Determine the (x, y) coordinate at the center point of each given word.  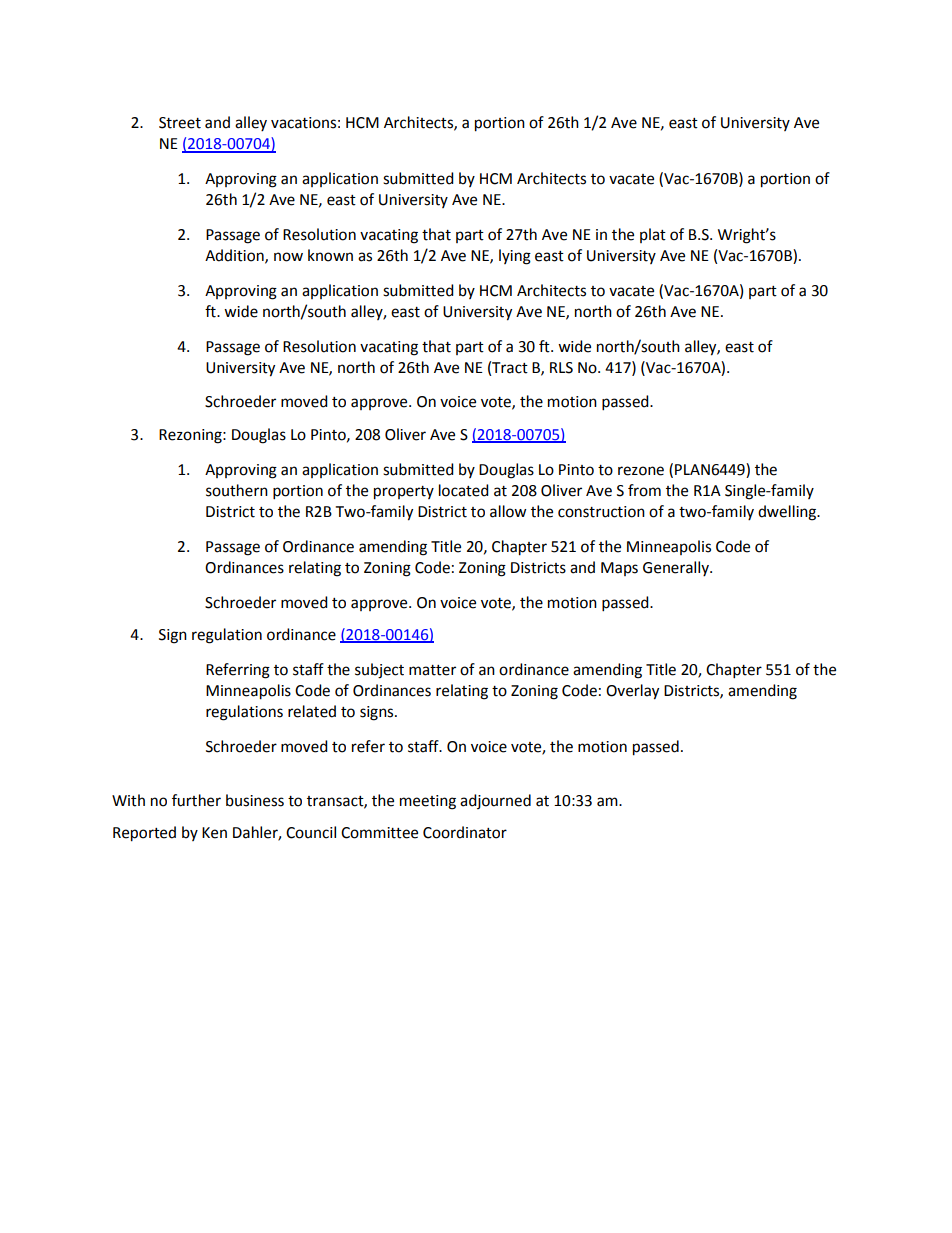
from (644, 490)
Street (180, 123)
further (196, 800)
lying (515, 257)
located (464, 490)
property (404, 493)
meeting (428, 802)
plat (653, 235)
